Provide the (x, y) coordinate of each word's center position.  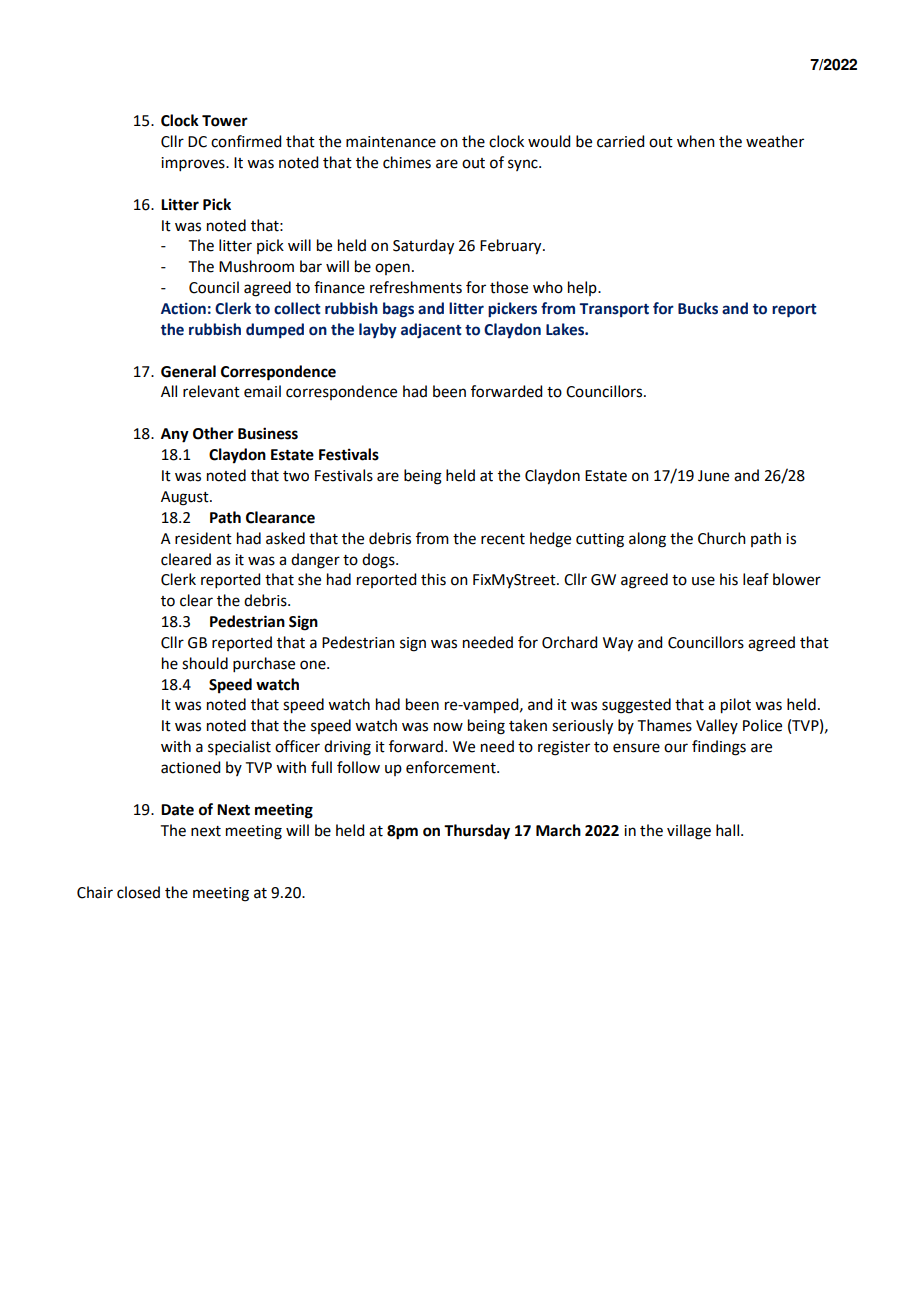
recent (503, 539)
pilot (736, 706)
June (713, 476)
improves (194, 164)
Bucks (698, 308)
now (448, 727)
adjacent (431, 330)
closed (138, 892)
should (205, 663)
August (186, 498)
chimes (407, 162)
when (696, 141)
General (188, 371)
